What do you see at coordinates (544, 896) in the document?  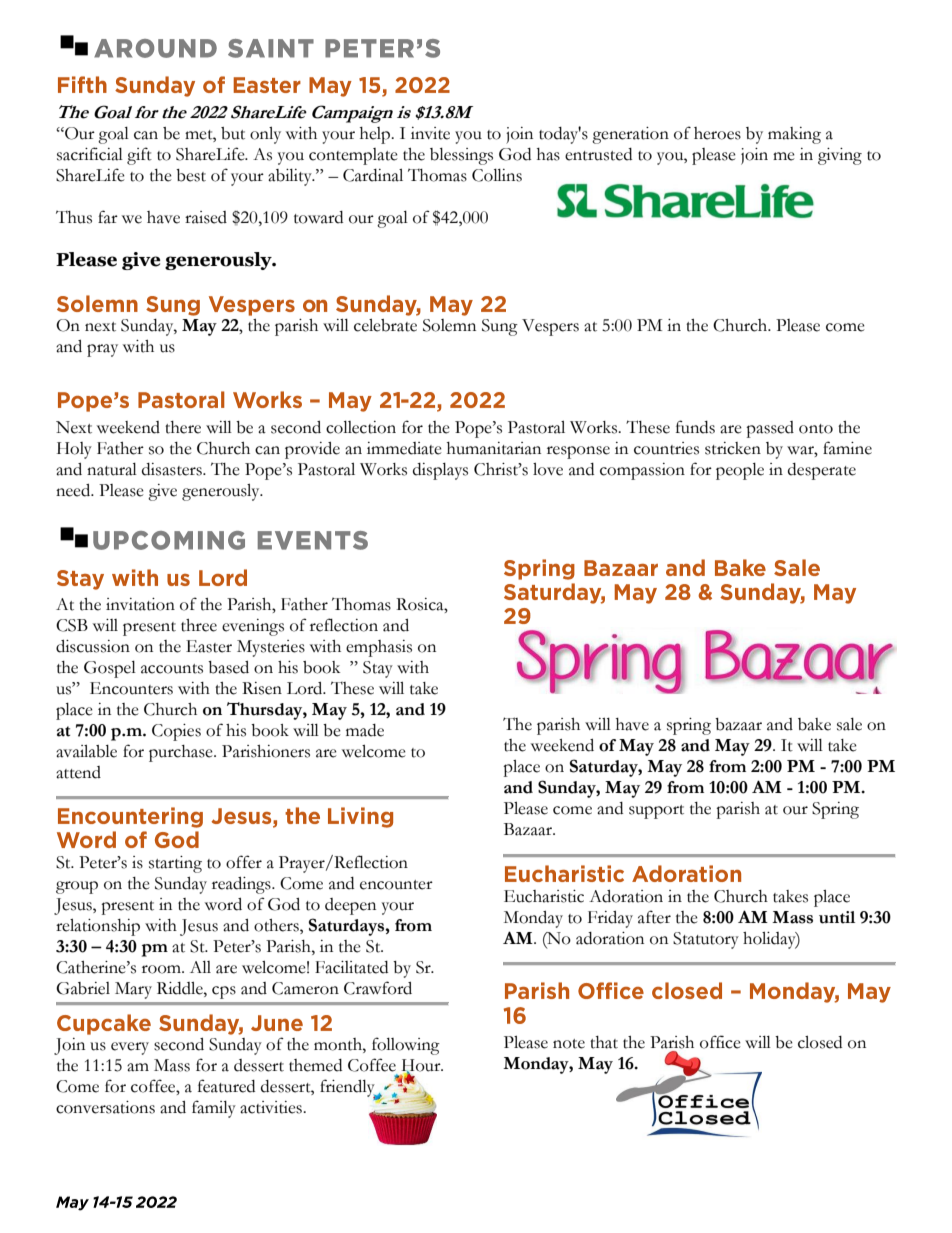 I see `Eucharistic` at bounding box center [544, 896].
